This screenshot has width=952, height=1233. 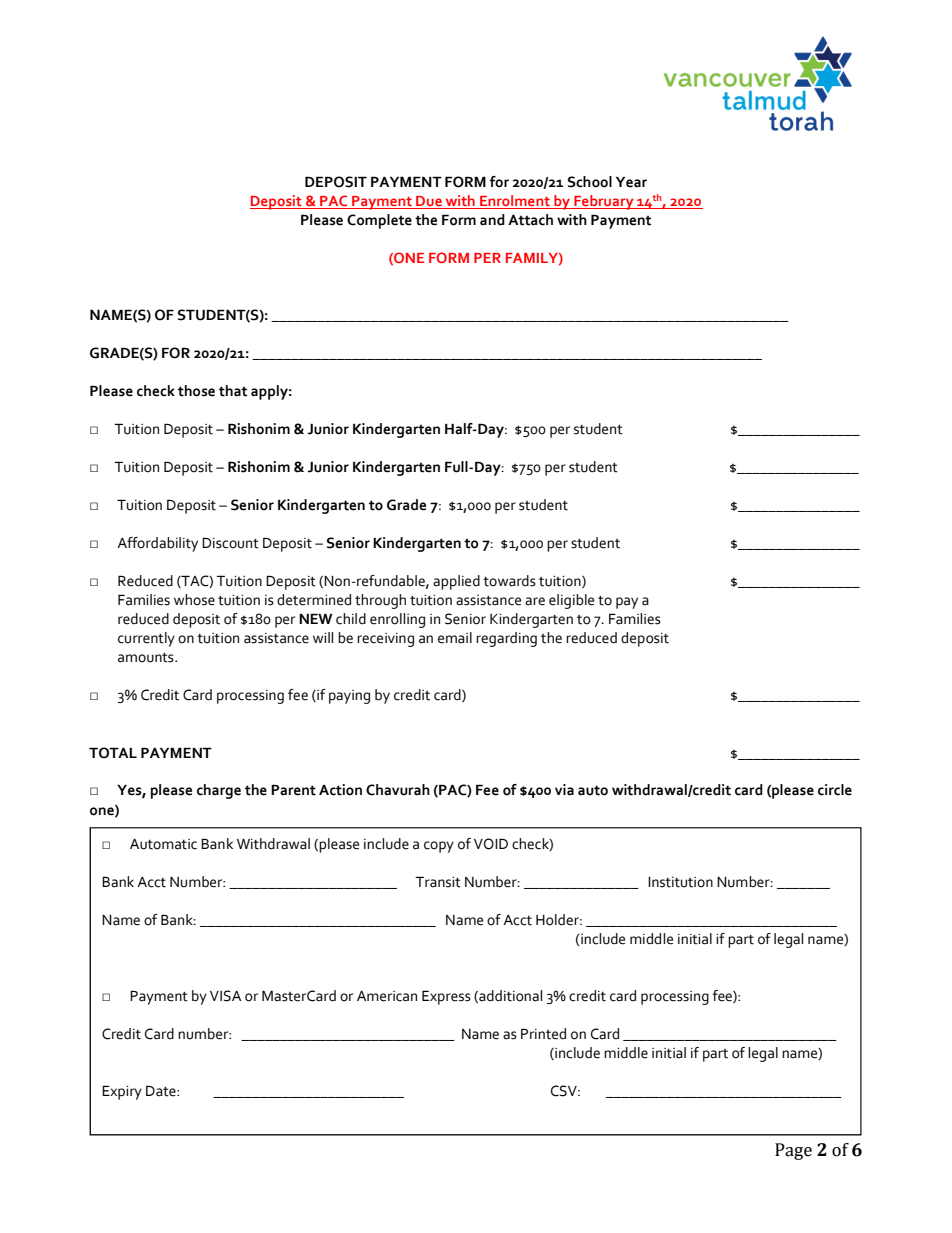 I want to click on circle, so click(x=835, y=790).
